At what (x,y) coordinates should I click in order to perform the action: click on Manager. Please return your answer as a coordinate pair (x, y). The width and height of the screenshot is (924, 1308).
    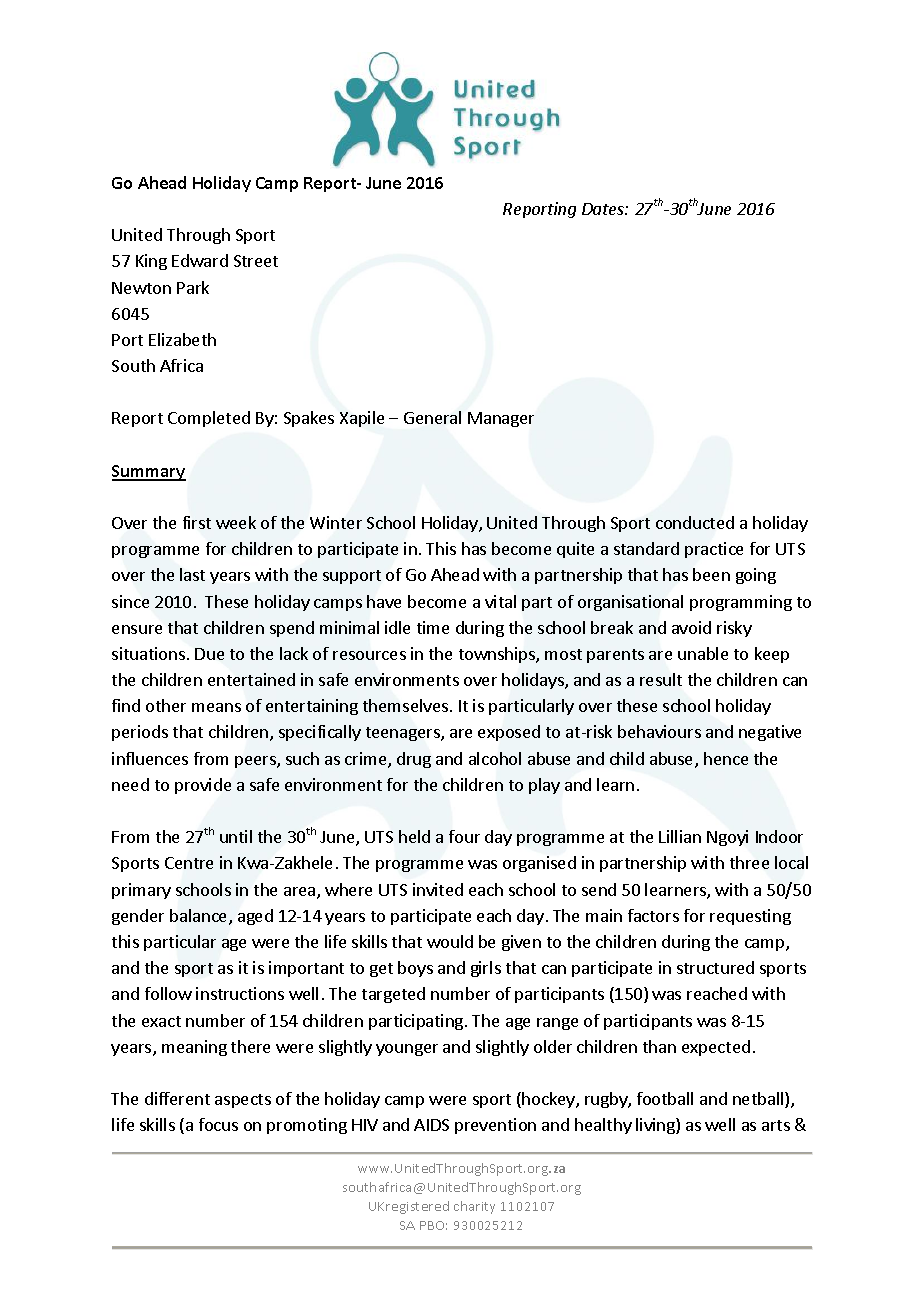
    Looking at the image, I should click on (501, 419).
